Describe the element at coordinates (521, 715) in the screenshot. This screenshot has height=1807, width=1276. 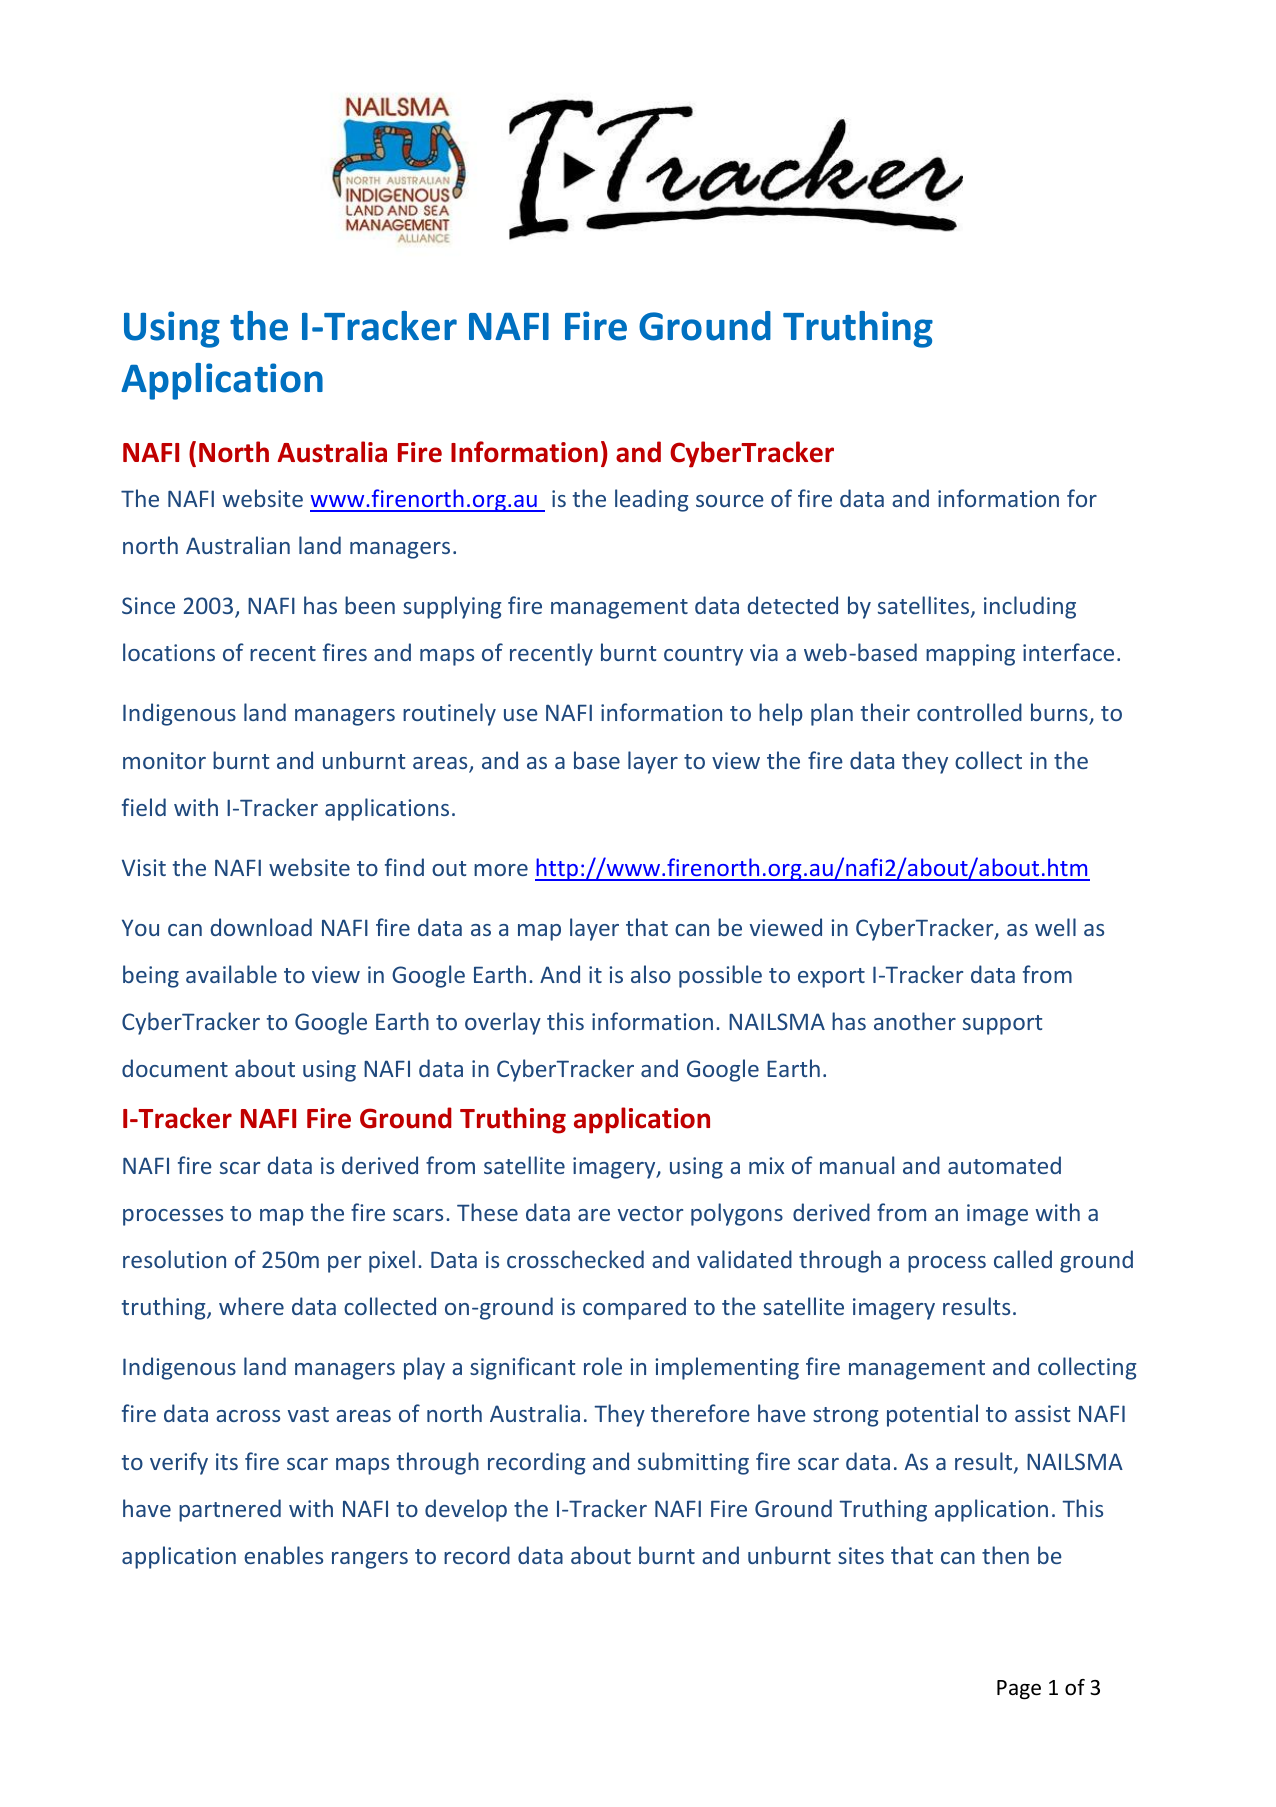
I see `use` at that location.
